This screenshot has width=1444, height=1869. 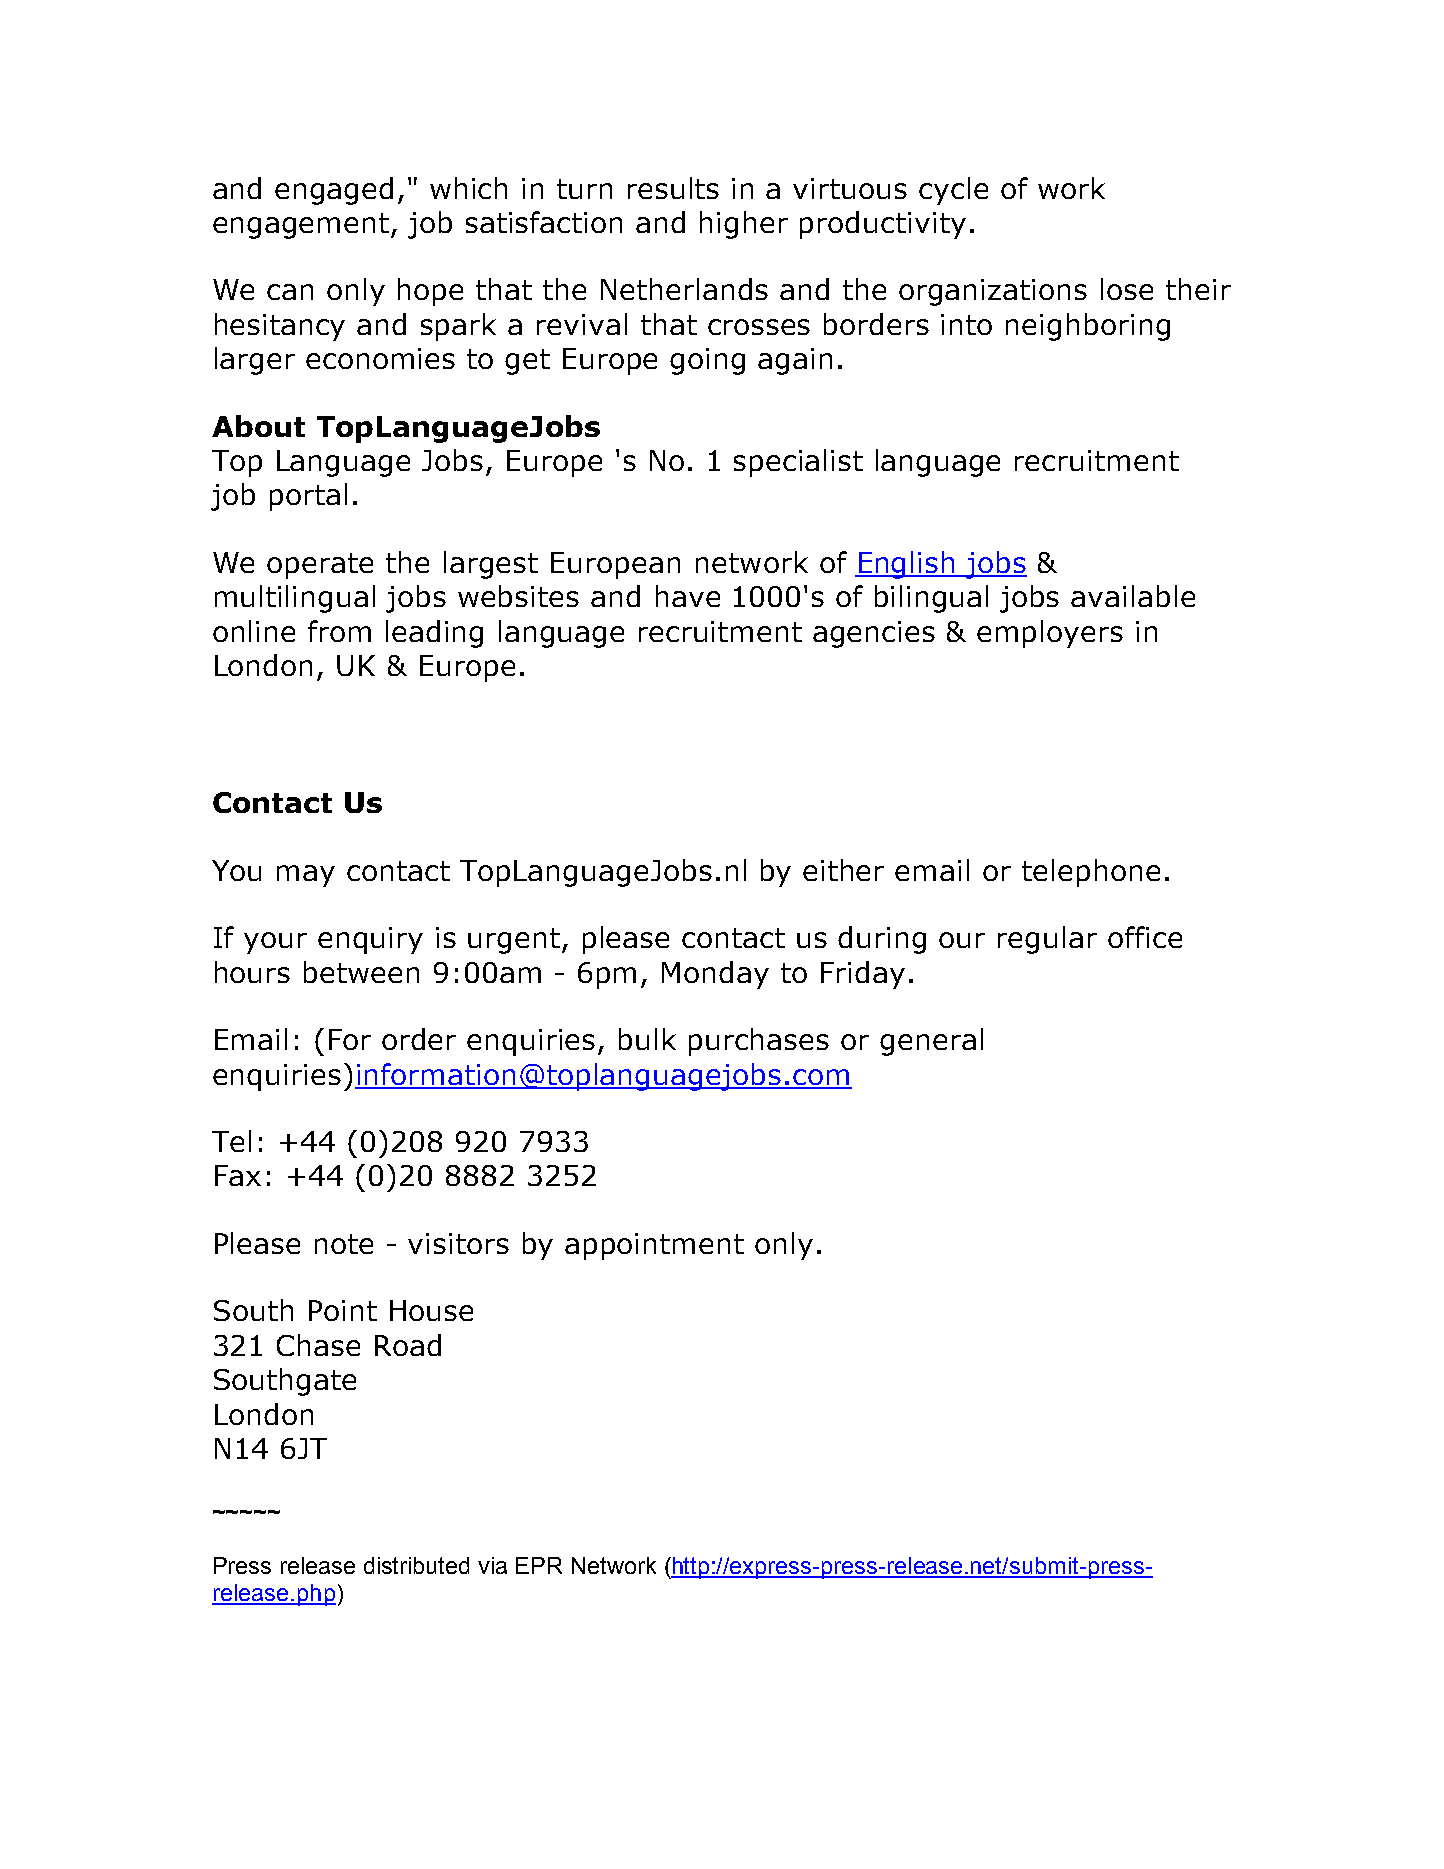 I want to click on distributed, so click(x=416, y=1565).
